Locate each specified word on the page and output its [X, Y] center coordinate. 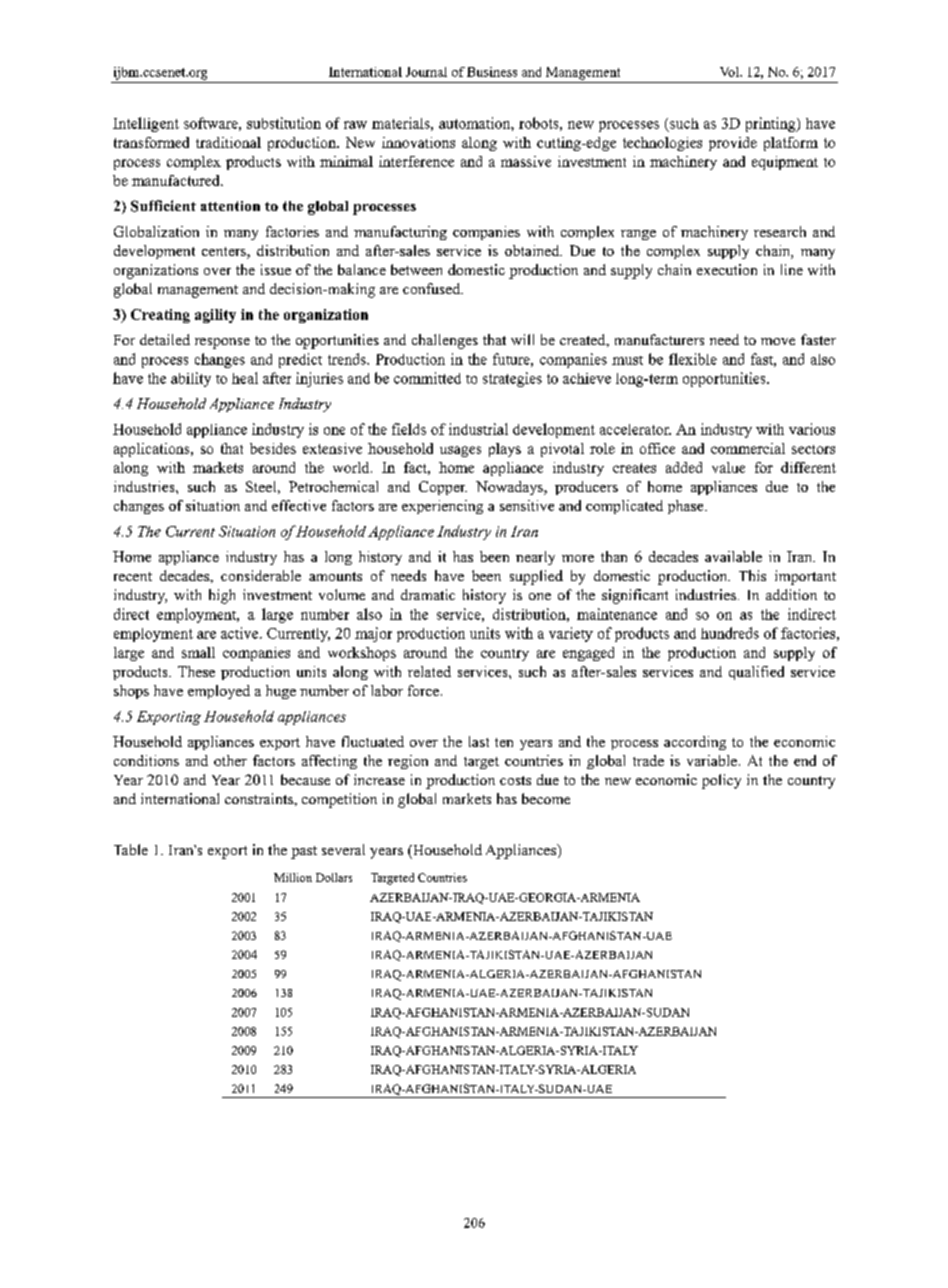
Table [131, 849]
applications [153, 450]
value [728, 467]
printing [772, 124]
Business [492, 72]
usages [460, 451]
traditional [228, 142]
